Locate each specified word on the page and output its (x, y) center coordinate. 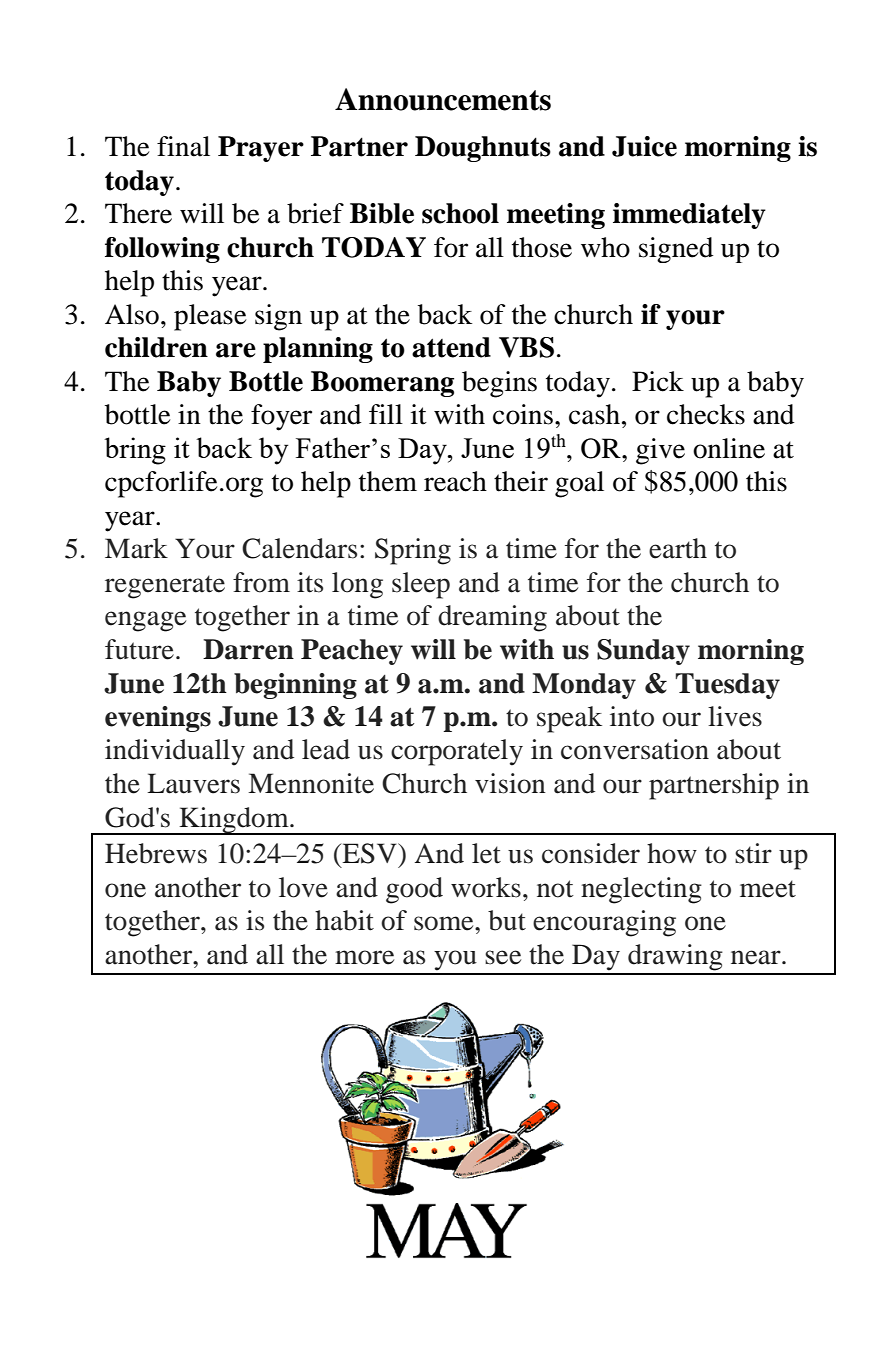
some (445, 923)
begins (499, 384)
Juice (644, 146)
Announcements (443, 99)
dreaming (492, 618)
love (303, 887)
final (183, 146)
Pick (658, 381)
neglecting (641, 890)
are (236, 350)
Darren (248, 649)
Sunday (643, 652)
